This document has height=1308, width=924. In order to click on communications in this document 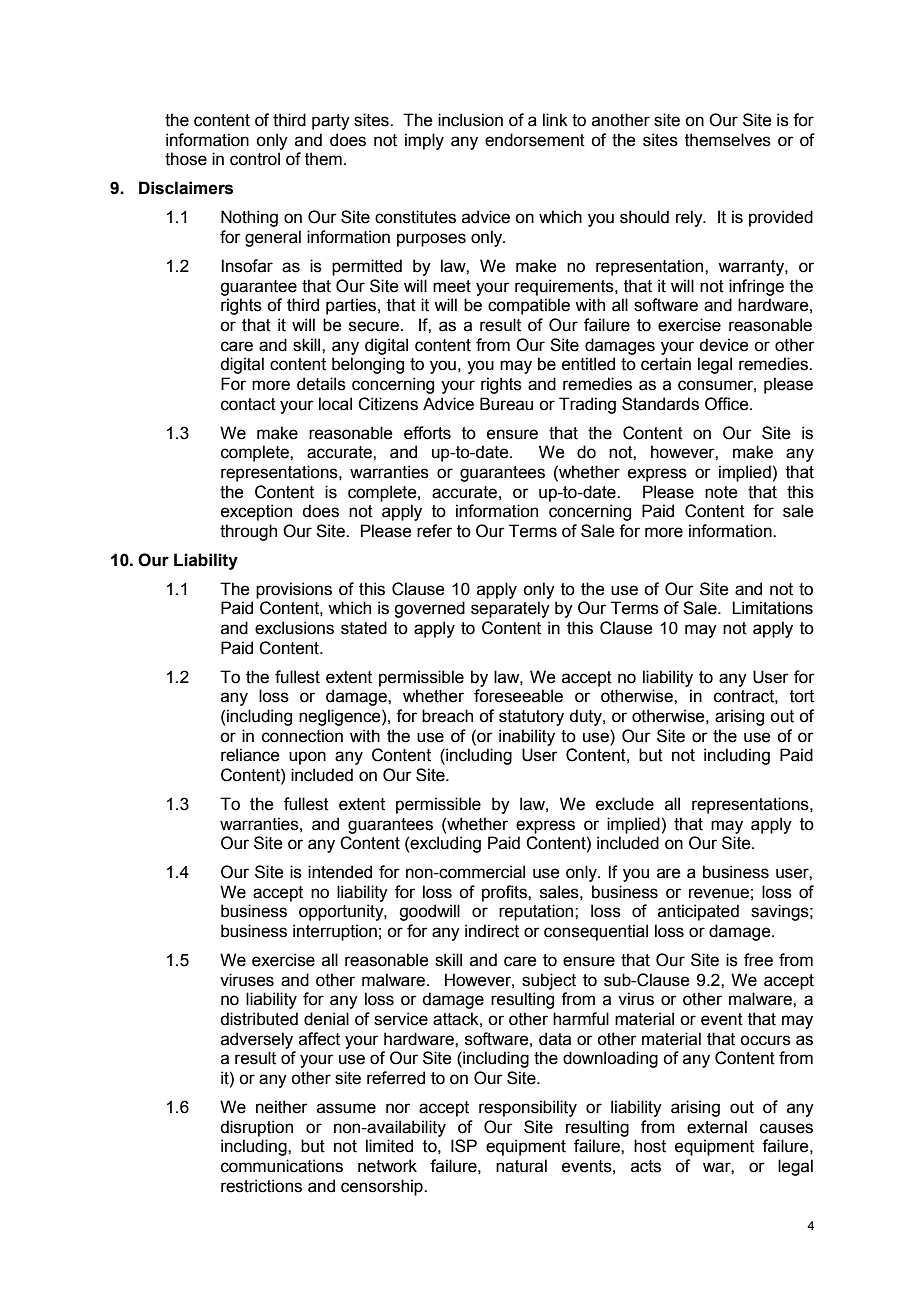, I will do `click(282, 1166)`.
